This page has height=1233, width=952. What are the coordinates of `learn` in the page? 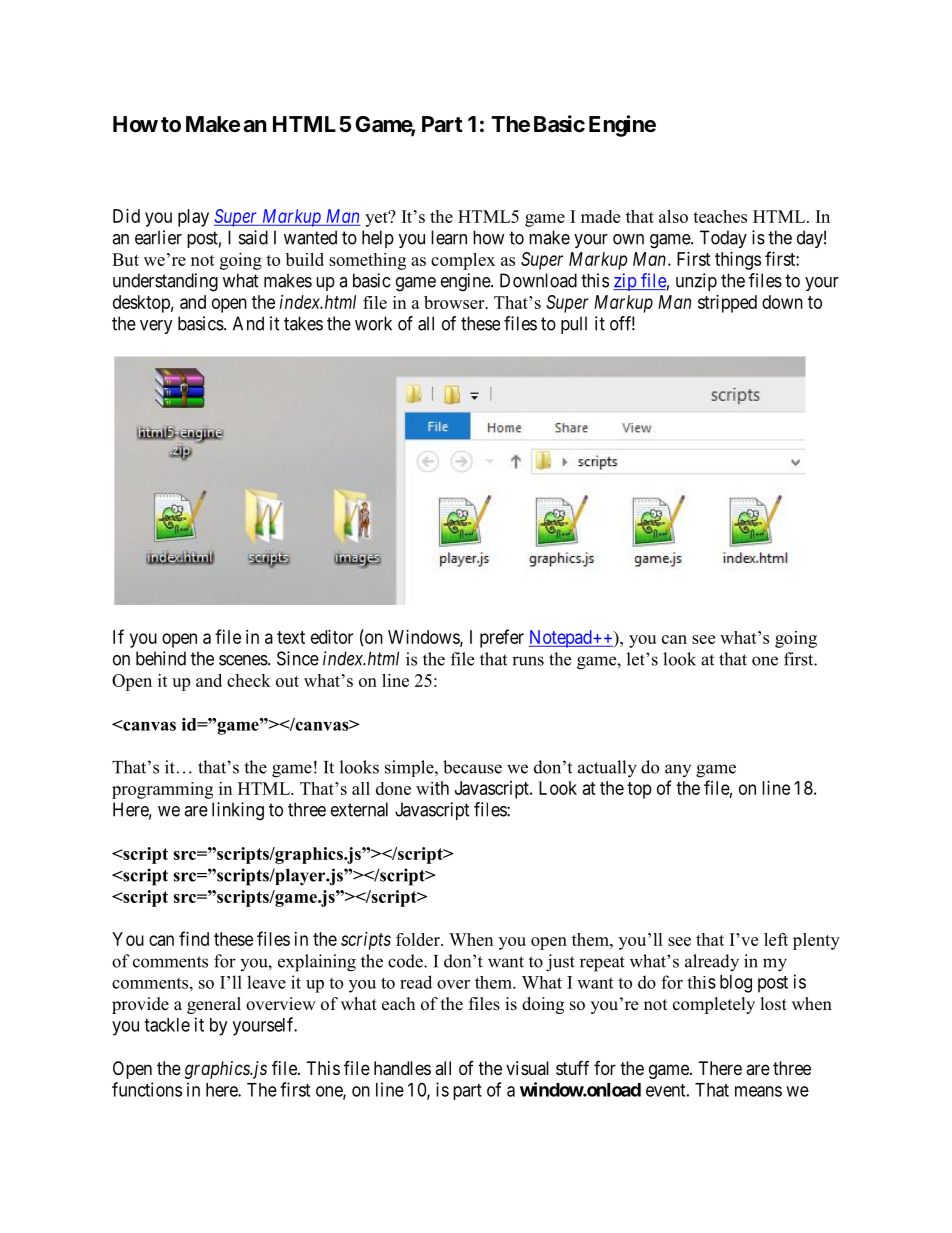 It's located at (449, 237).
